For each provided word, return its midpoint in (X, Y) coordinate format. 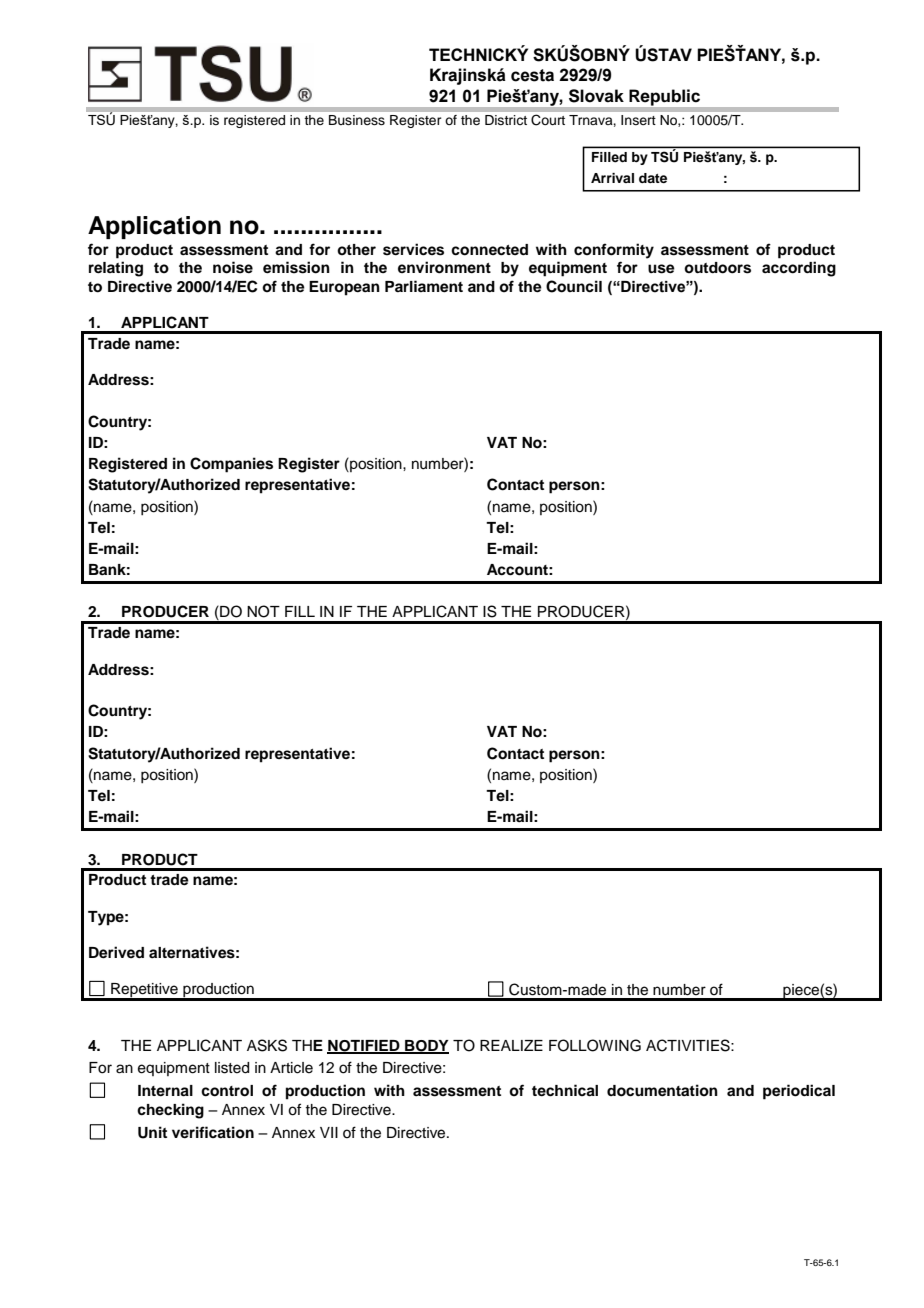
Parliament (424, 286)
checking (170, 1111)
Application (154, 227)
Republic (664, 97)
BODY (426, 1047)
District (506, 120)
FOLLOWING (595, 1045)
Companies (231, 465)
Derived (116, 952)
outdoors (717, 268)
